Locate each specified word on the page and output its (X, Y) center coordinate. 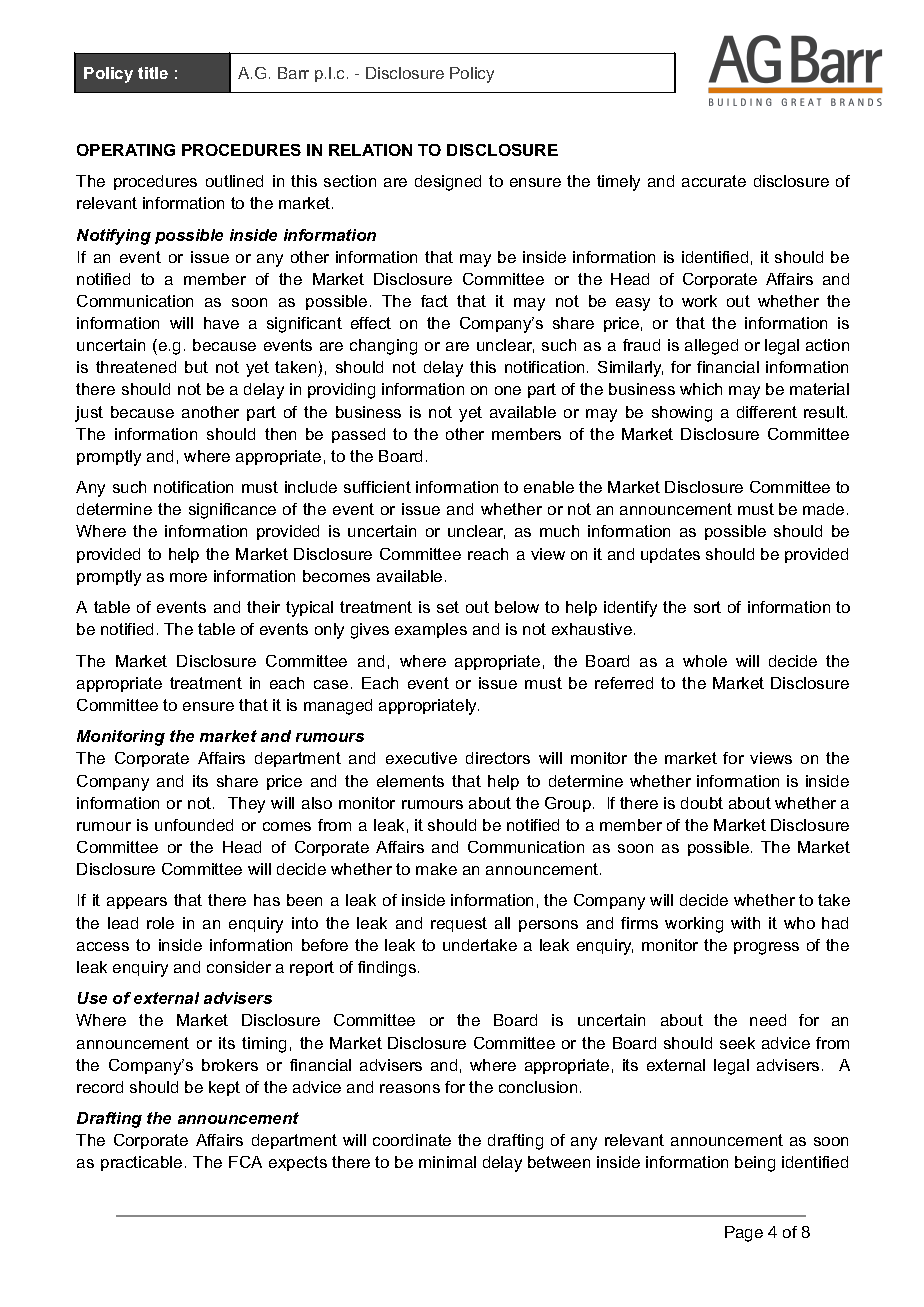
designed (448, 183)
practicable (141, 1163)
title (153, 73)
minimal (447, 1162)
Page (744, 1234)
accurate (714, 181)
